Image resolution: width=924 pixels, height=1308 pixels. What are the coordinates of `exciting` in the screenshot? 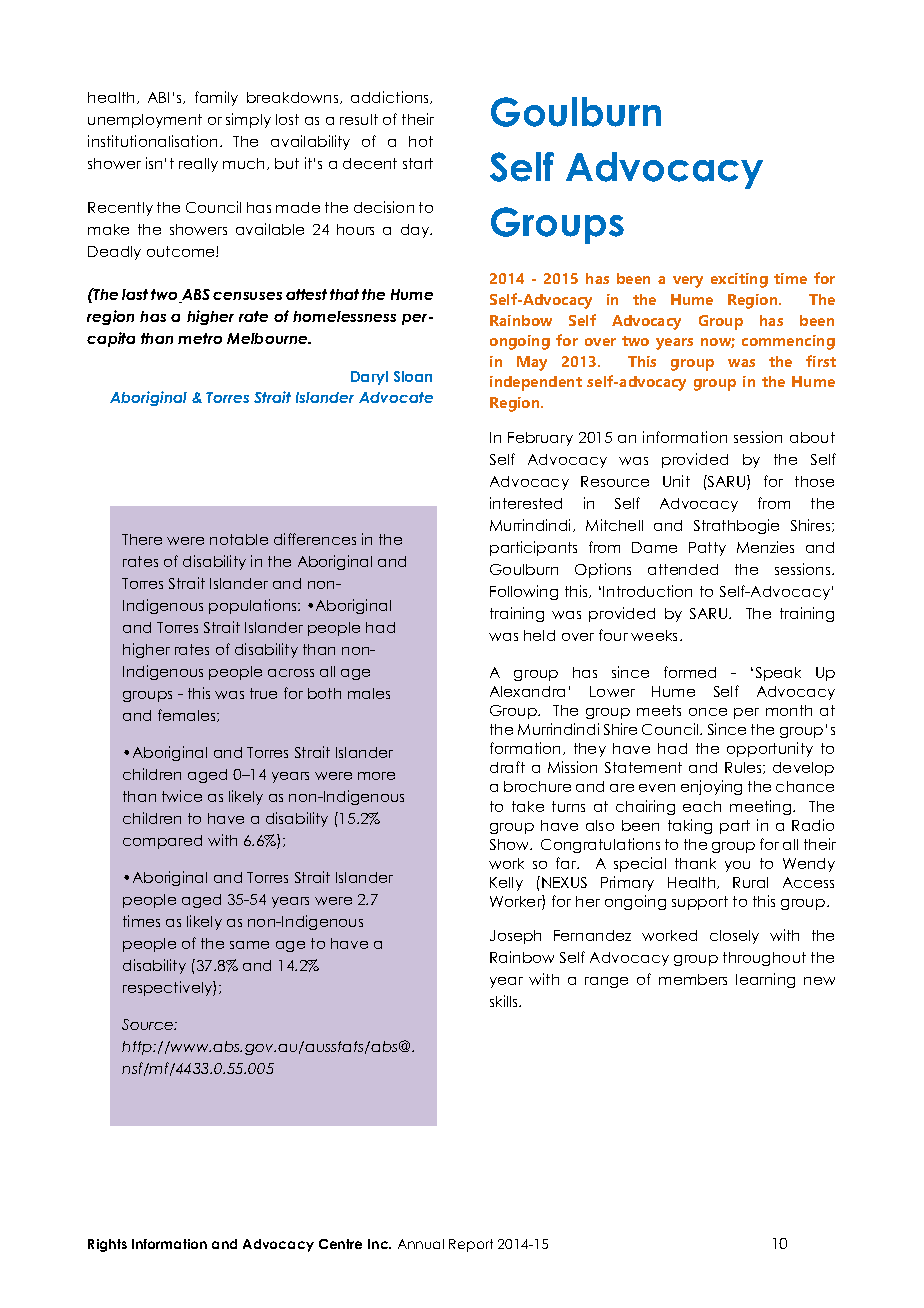 It's located at (739, 280).
